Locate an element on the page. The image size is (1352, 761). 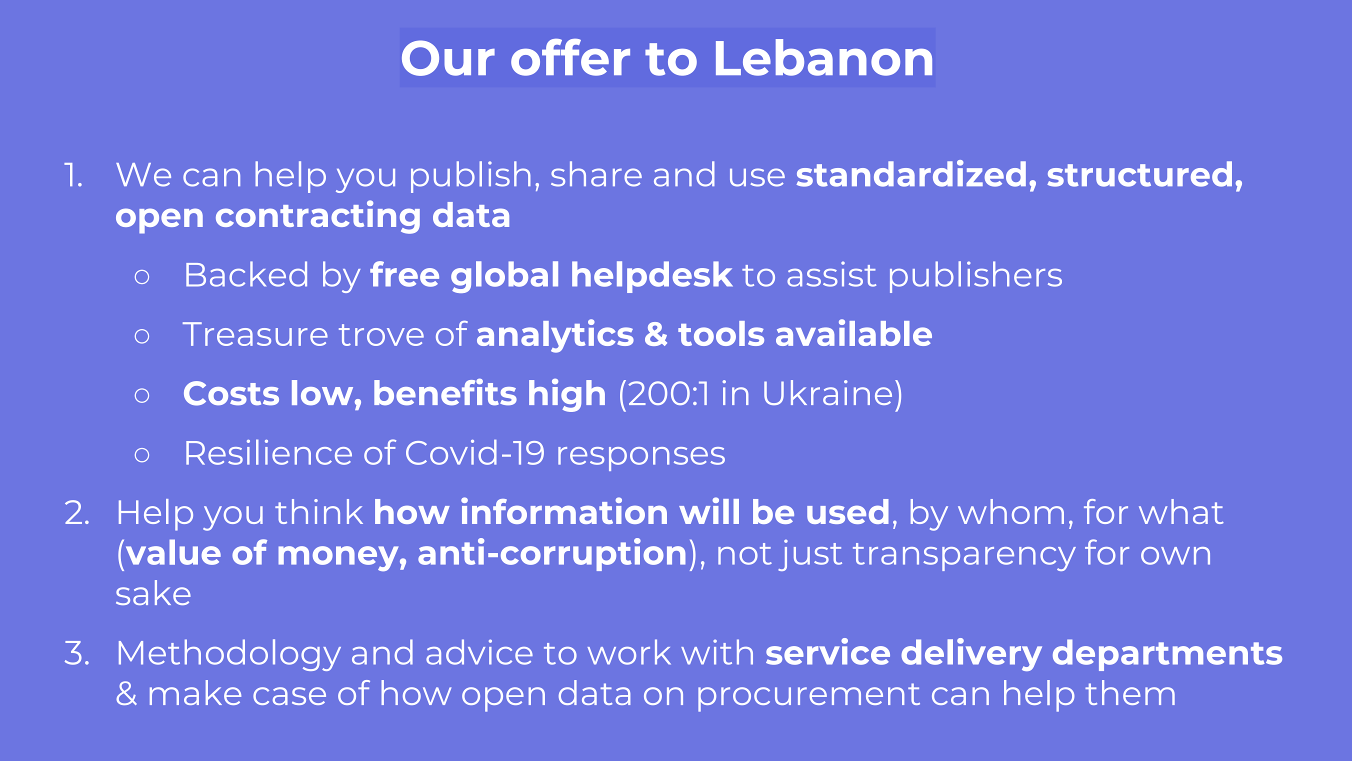
Backed is located at coordinates (246, 274).
